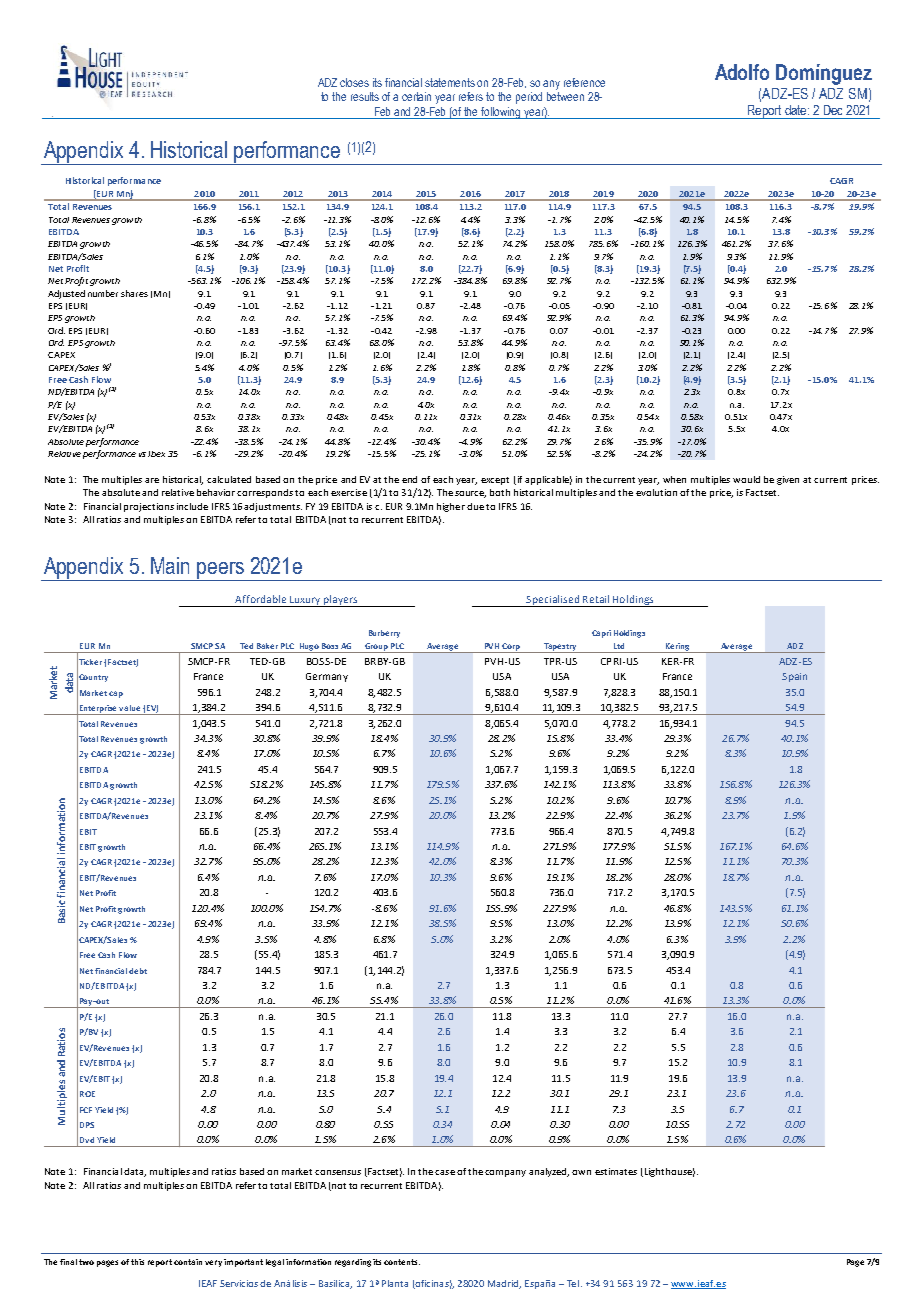  I want to click on closes, so click(354, 82).
